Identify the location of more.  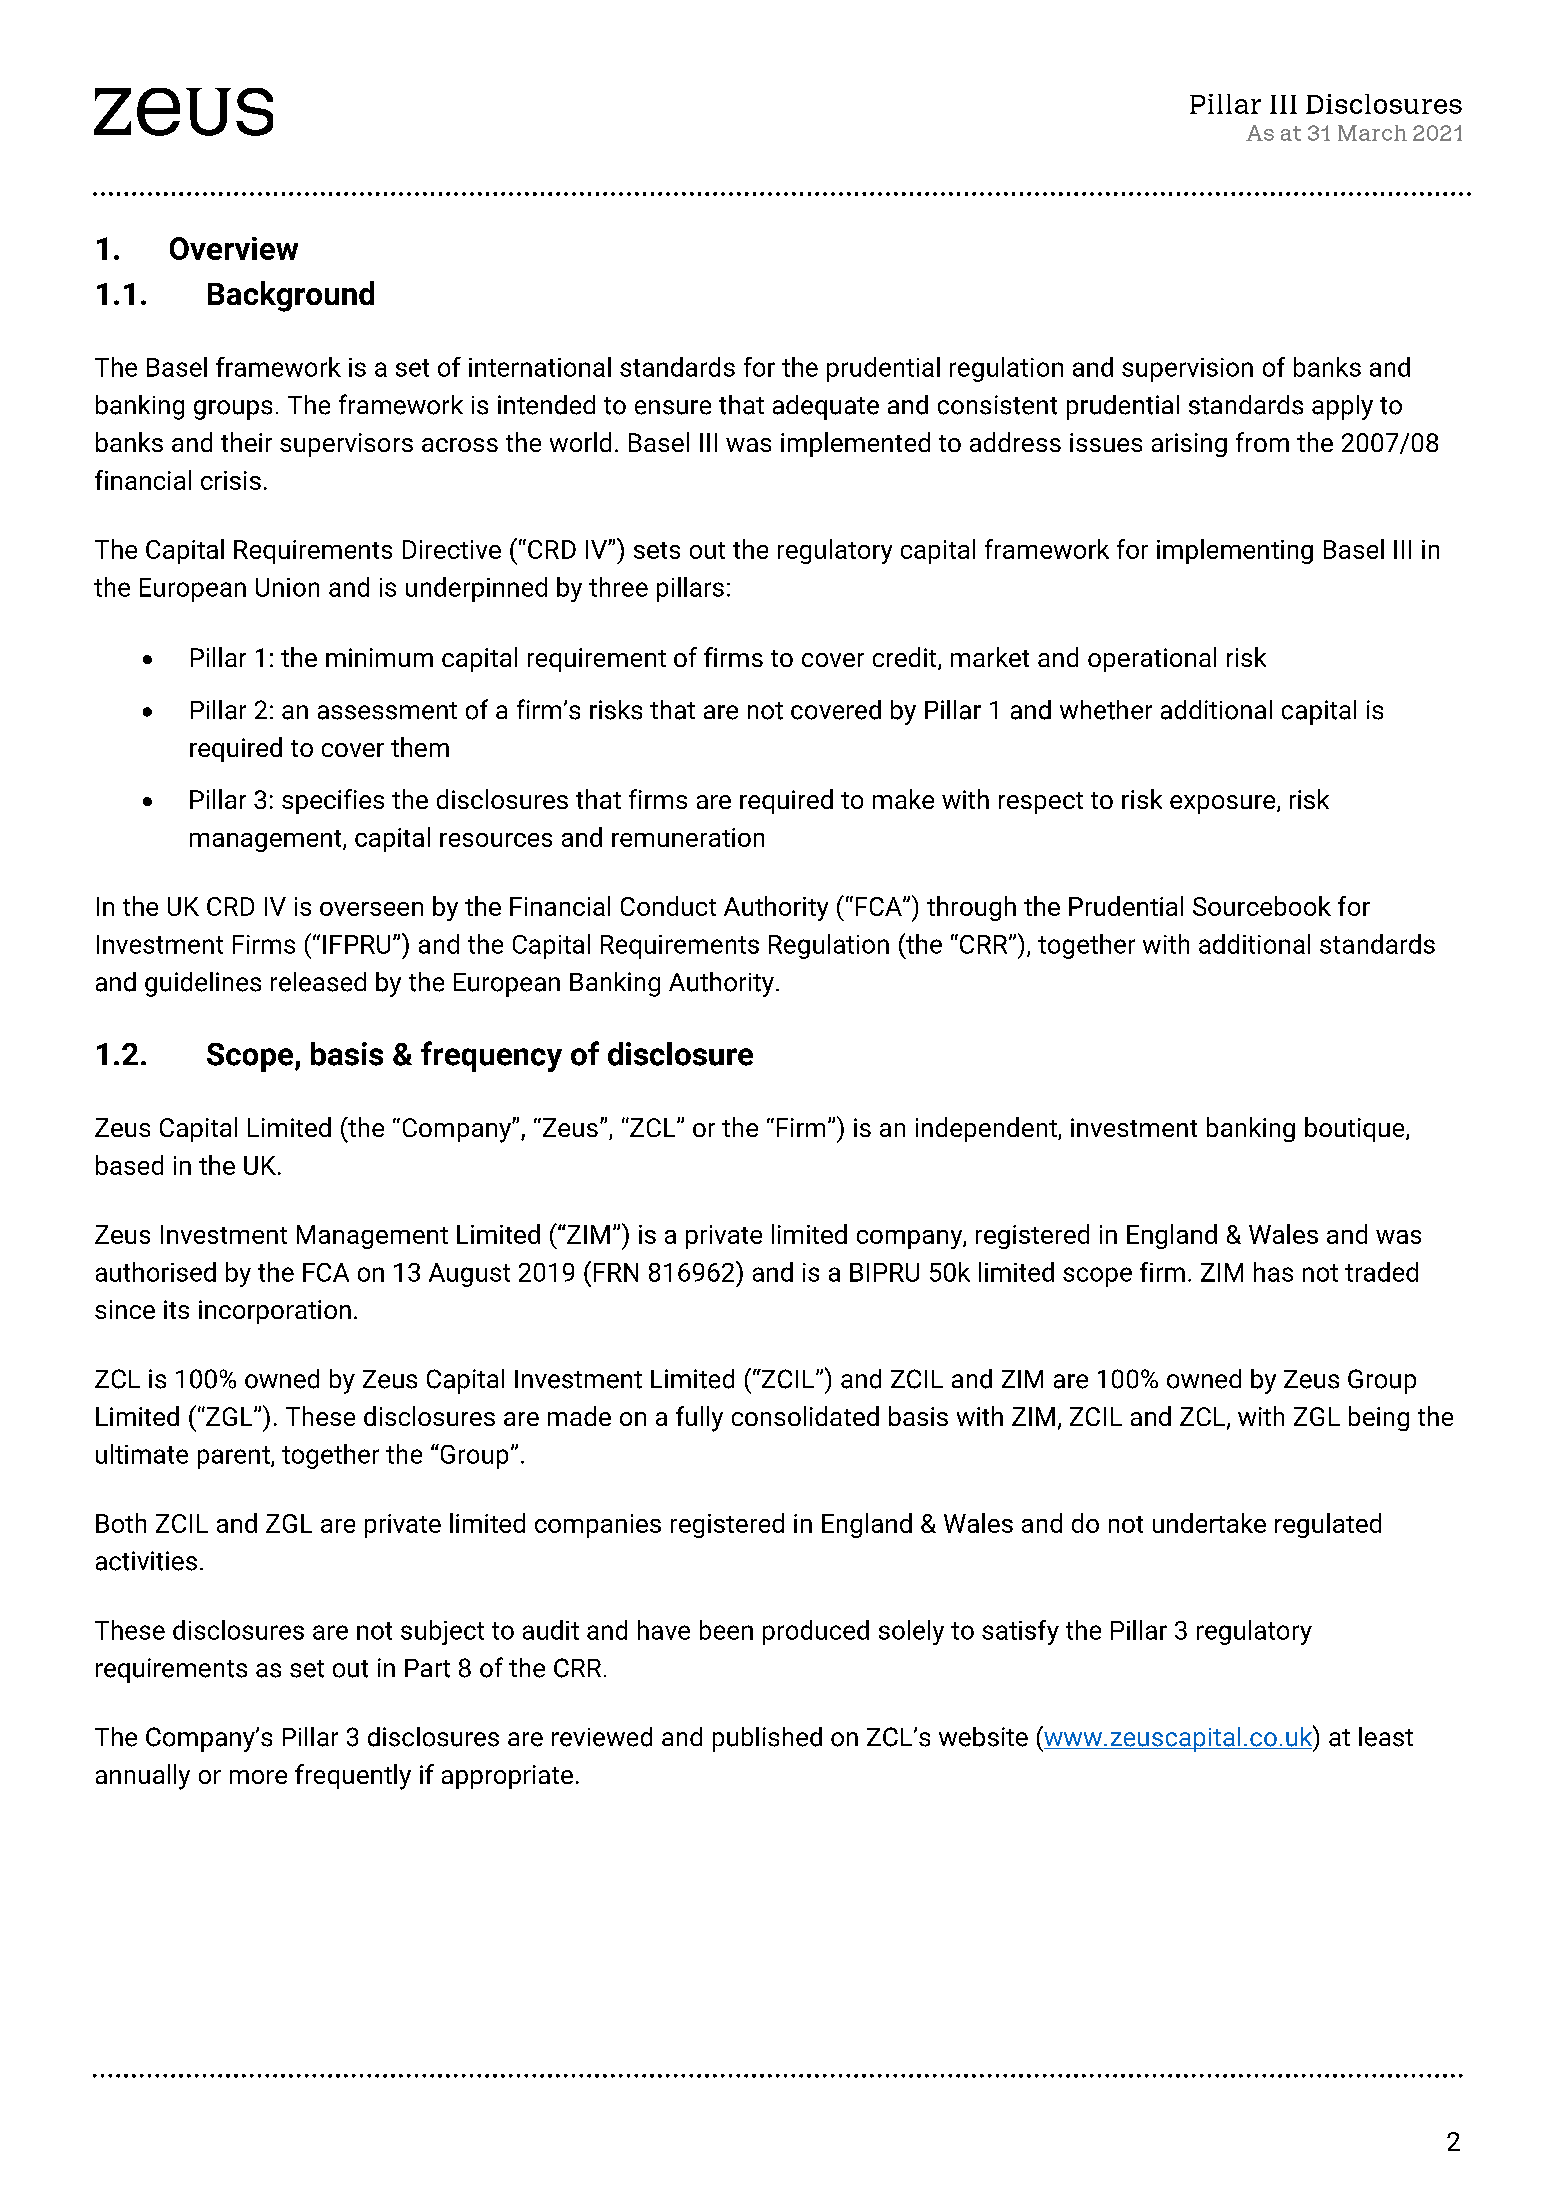
(258, 1777).
